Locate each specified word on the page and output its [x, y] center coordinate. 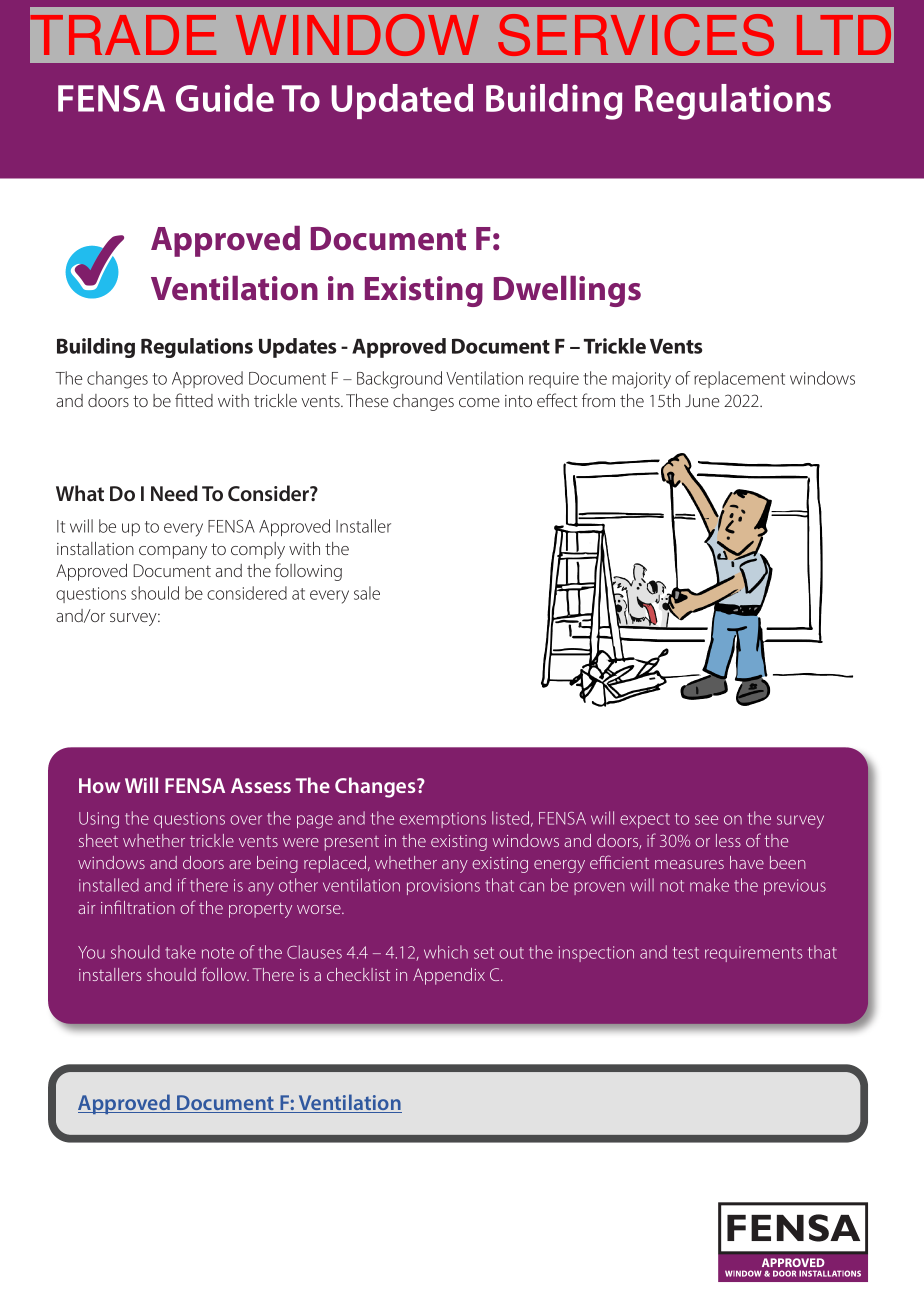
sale [367, 593]
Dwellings [567, 291]
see [706, 820]
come [479, 402]
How [99, 785]
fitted [194, 400]
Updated [402, 101]
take [180, 952]
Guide [225, 98]
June [702, 400]
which [446, 952]
